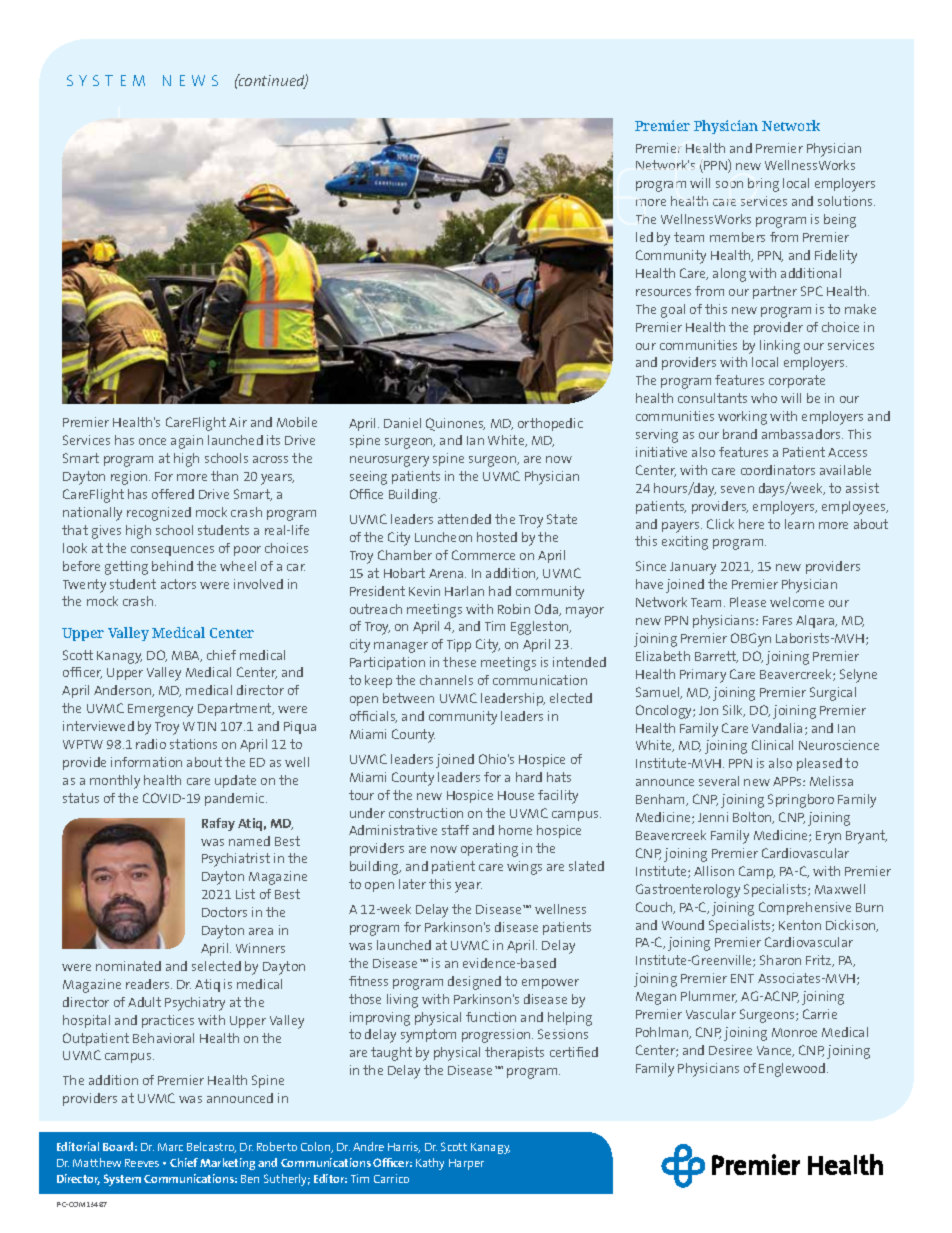 The image size is (952, 1233). I want to click on again, so click(187, 442).
